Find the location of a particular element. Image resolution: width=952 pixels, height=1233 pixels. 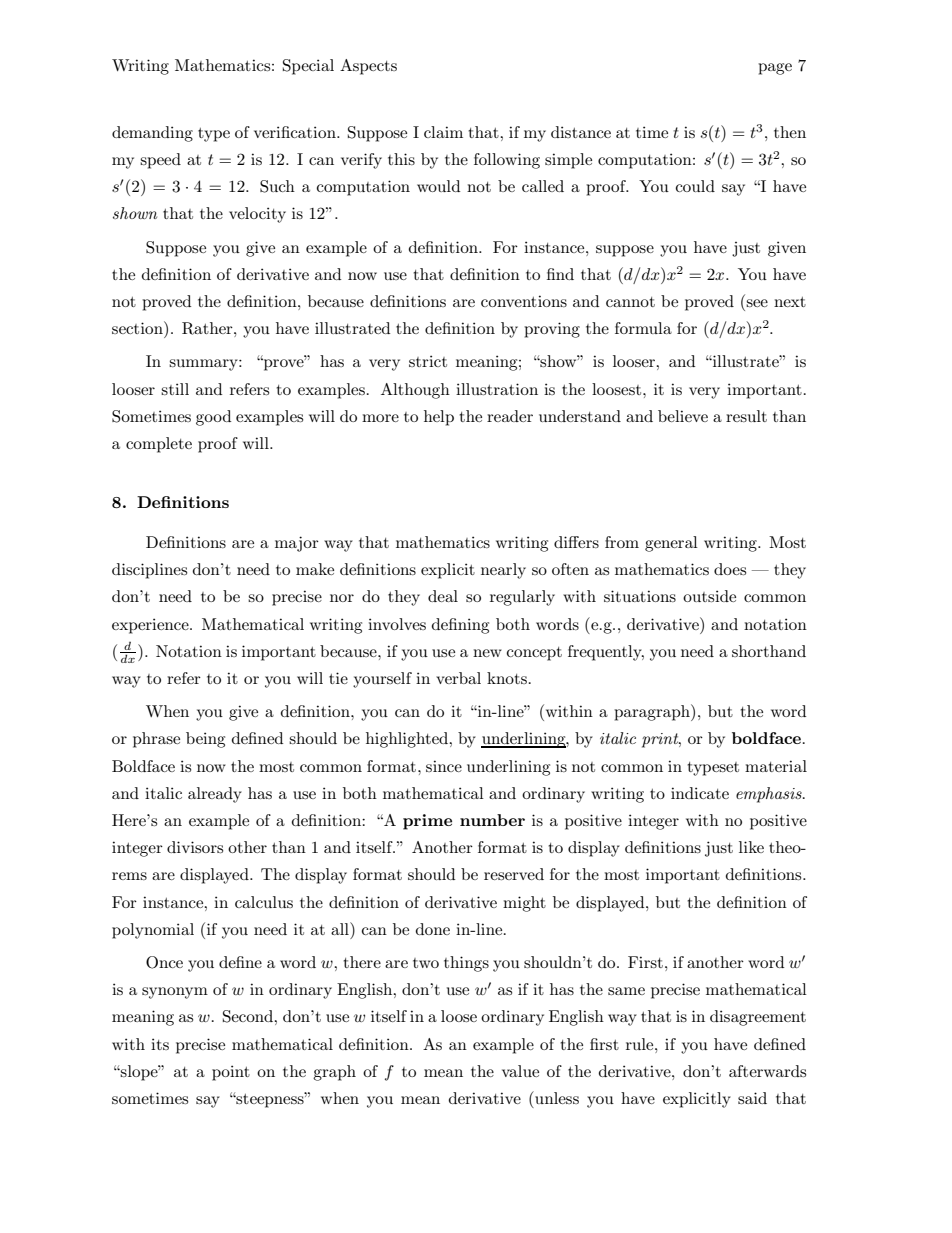

point is located at coordinates (231, 1073).
